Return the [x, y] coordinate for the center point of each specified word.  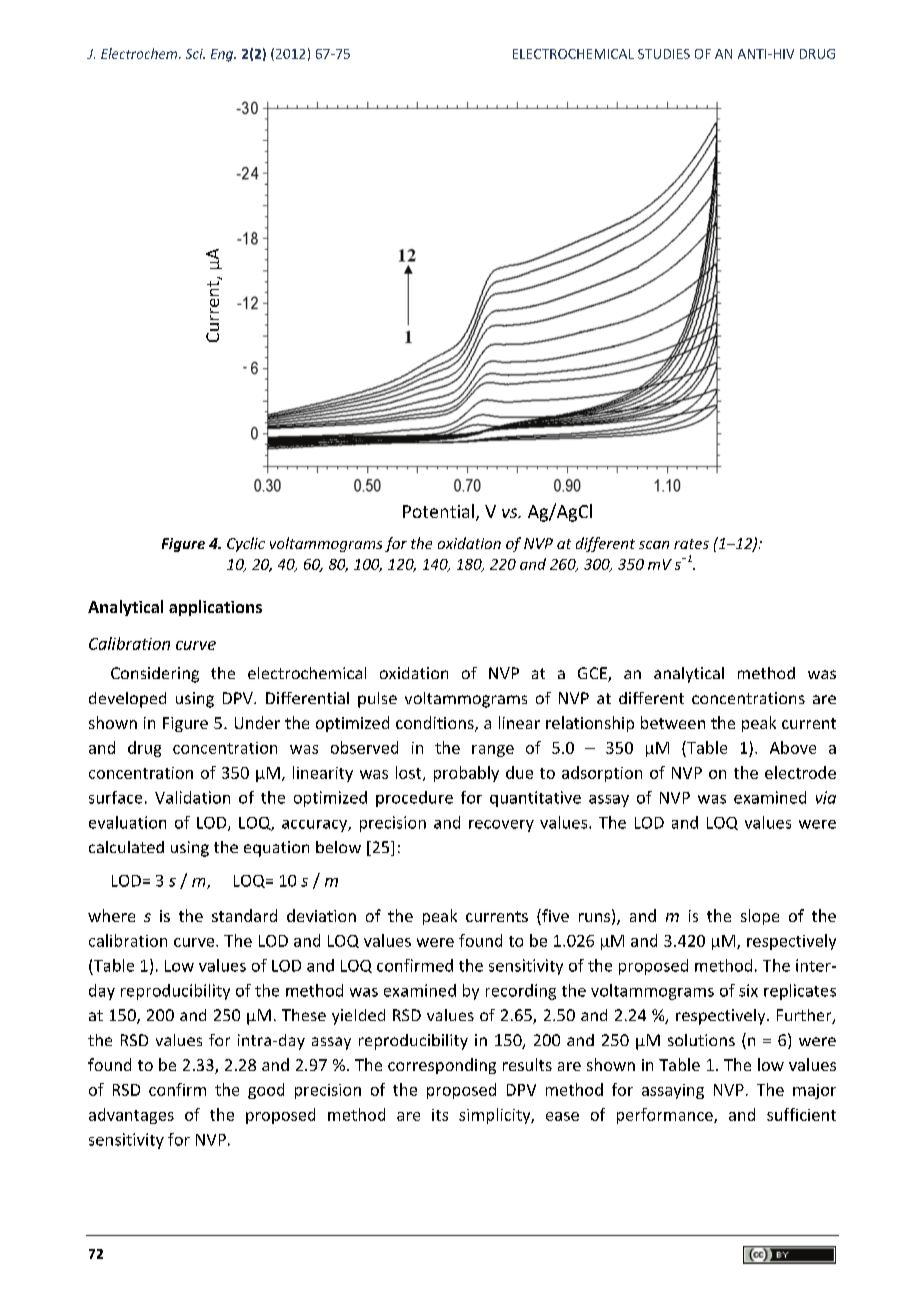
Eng [223, 55]
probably [466, 774]
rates [691, 544]
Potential [438, 511]
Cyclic [246, 544]
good [266, 1091]
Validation [192, 797]
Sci [195, 54]
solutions [701, 1040]
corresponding [442, 1066]
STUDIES [664, 54]
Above [793, 747]
